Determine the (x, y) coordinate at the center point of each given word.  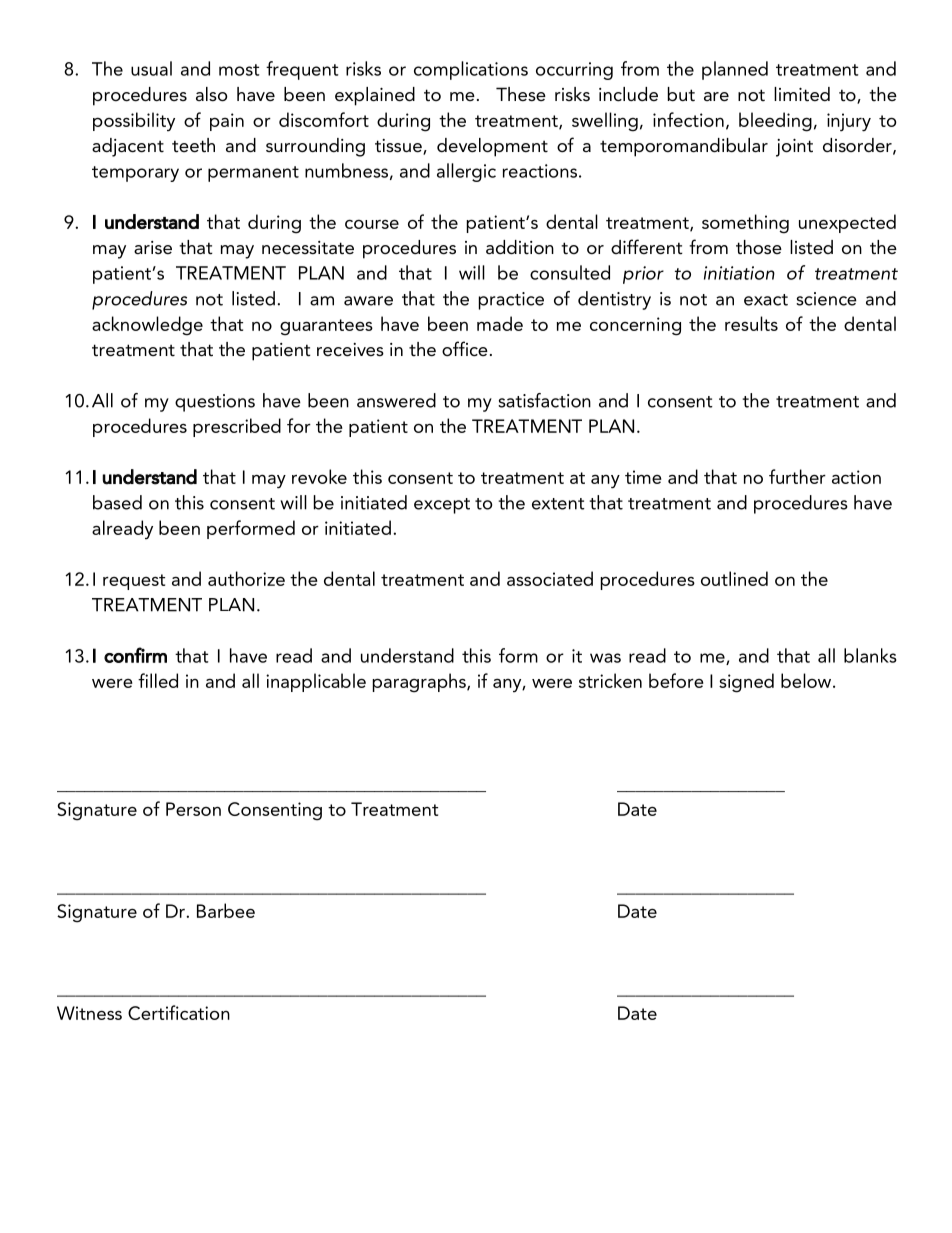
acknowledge (147, 326)
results (751, 323)
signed (746, 683)
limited (802, 94)
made (500, 323)
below (807, 680)
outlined (734, 578)
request (134, 582)
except (442, 506)
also (212, 94)
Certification (179, 1012)
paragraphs (420, 683)
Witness (89, 1013)
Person (193, 809)
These (521, 94)
